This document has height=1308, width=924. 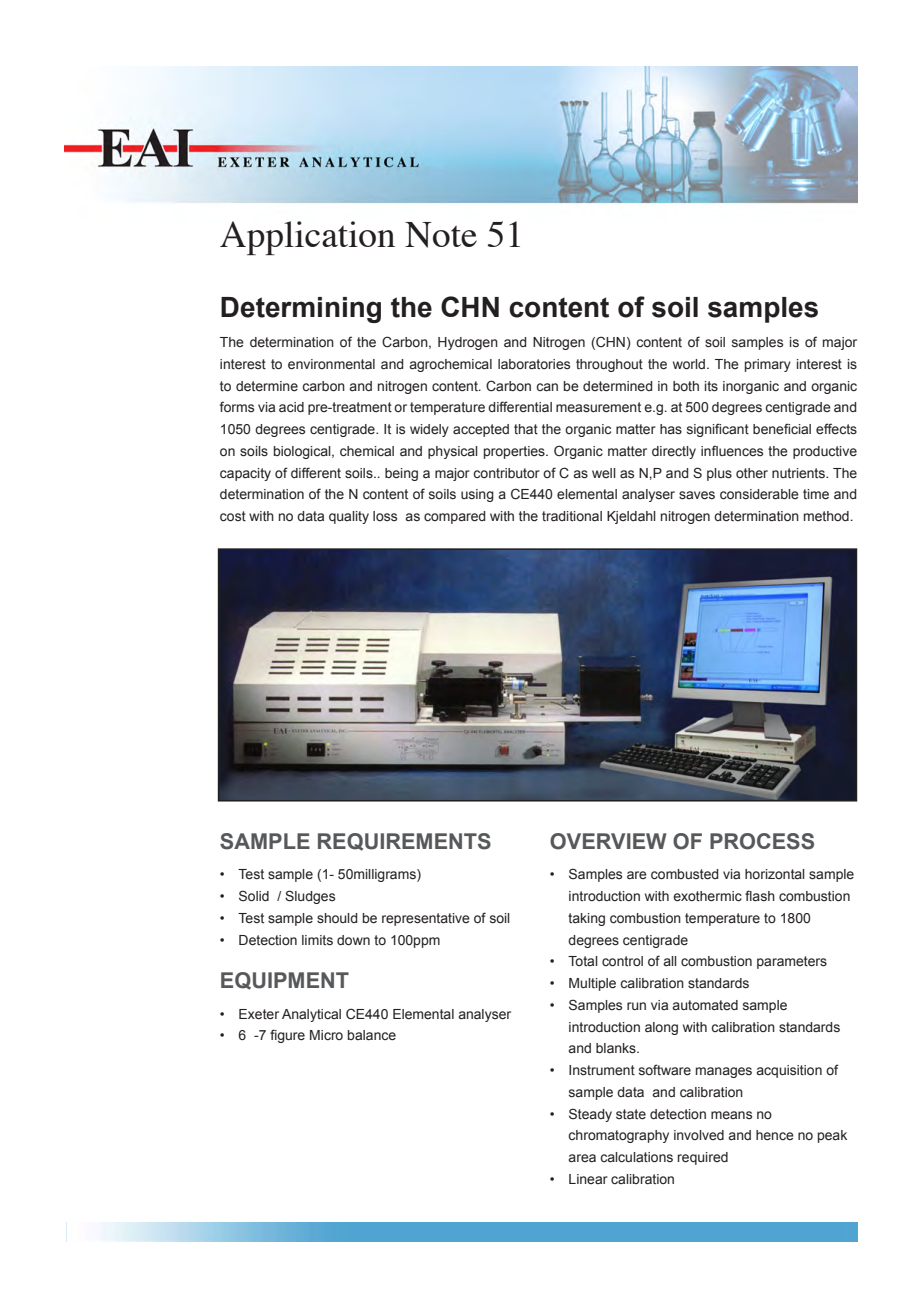 What do you see at coordinates (287, 1036) in the document?
I see `figure` at bounding box center [287, 1036].
